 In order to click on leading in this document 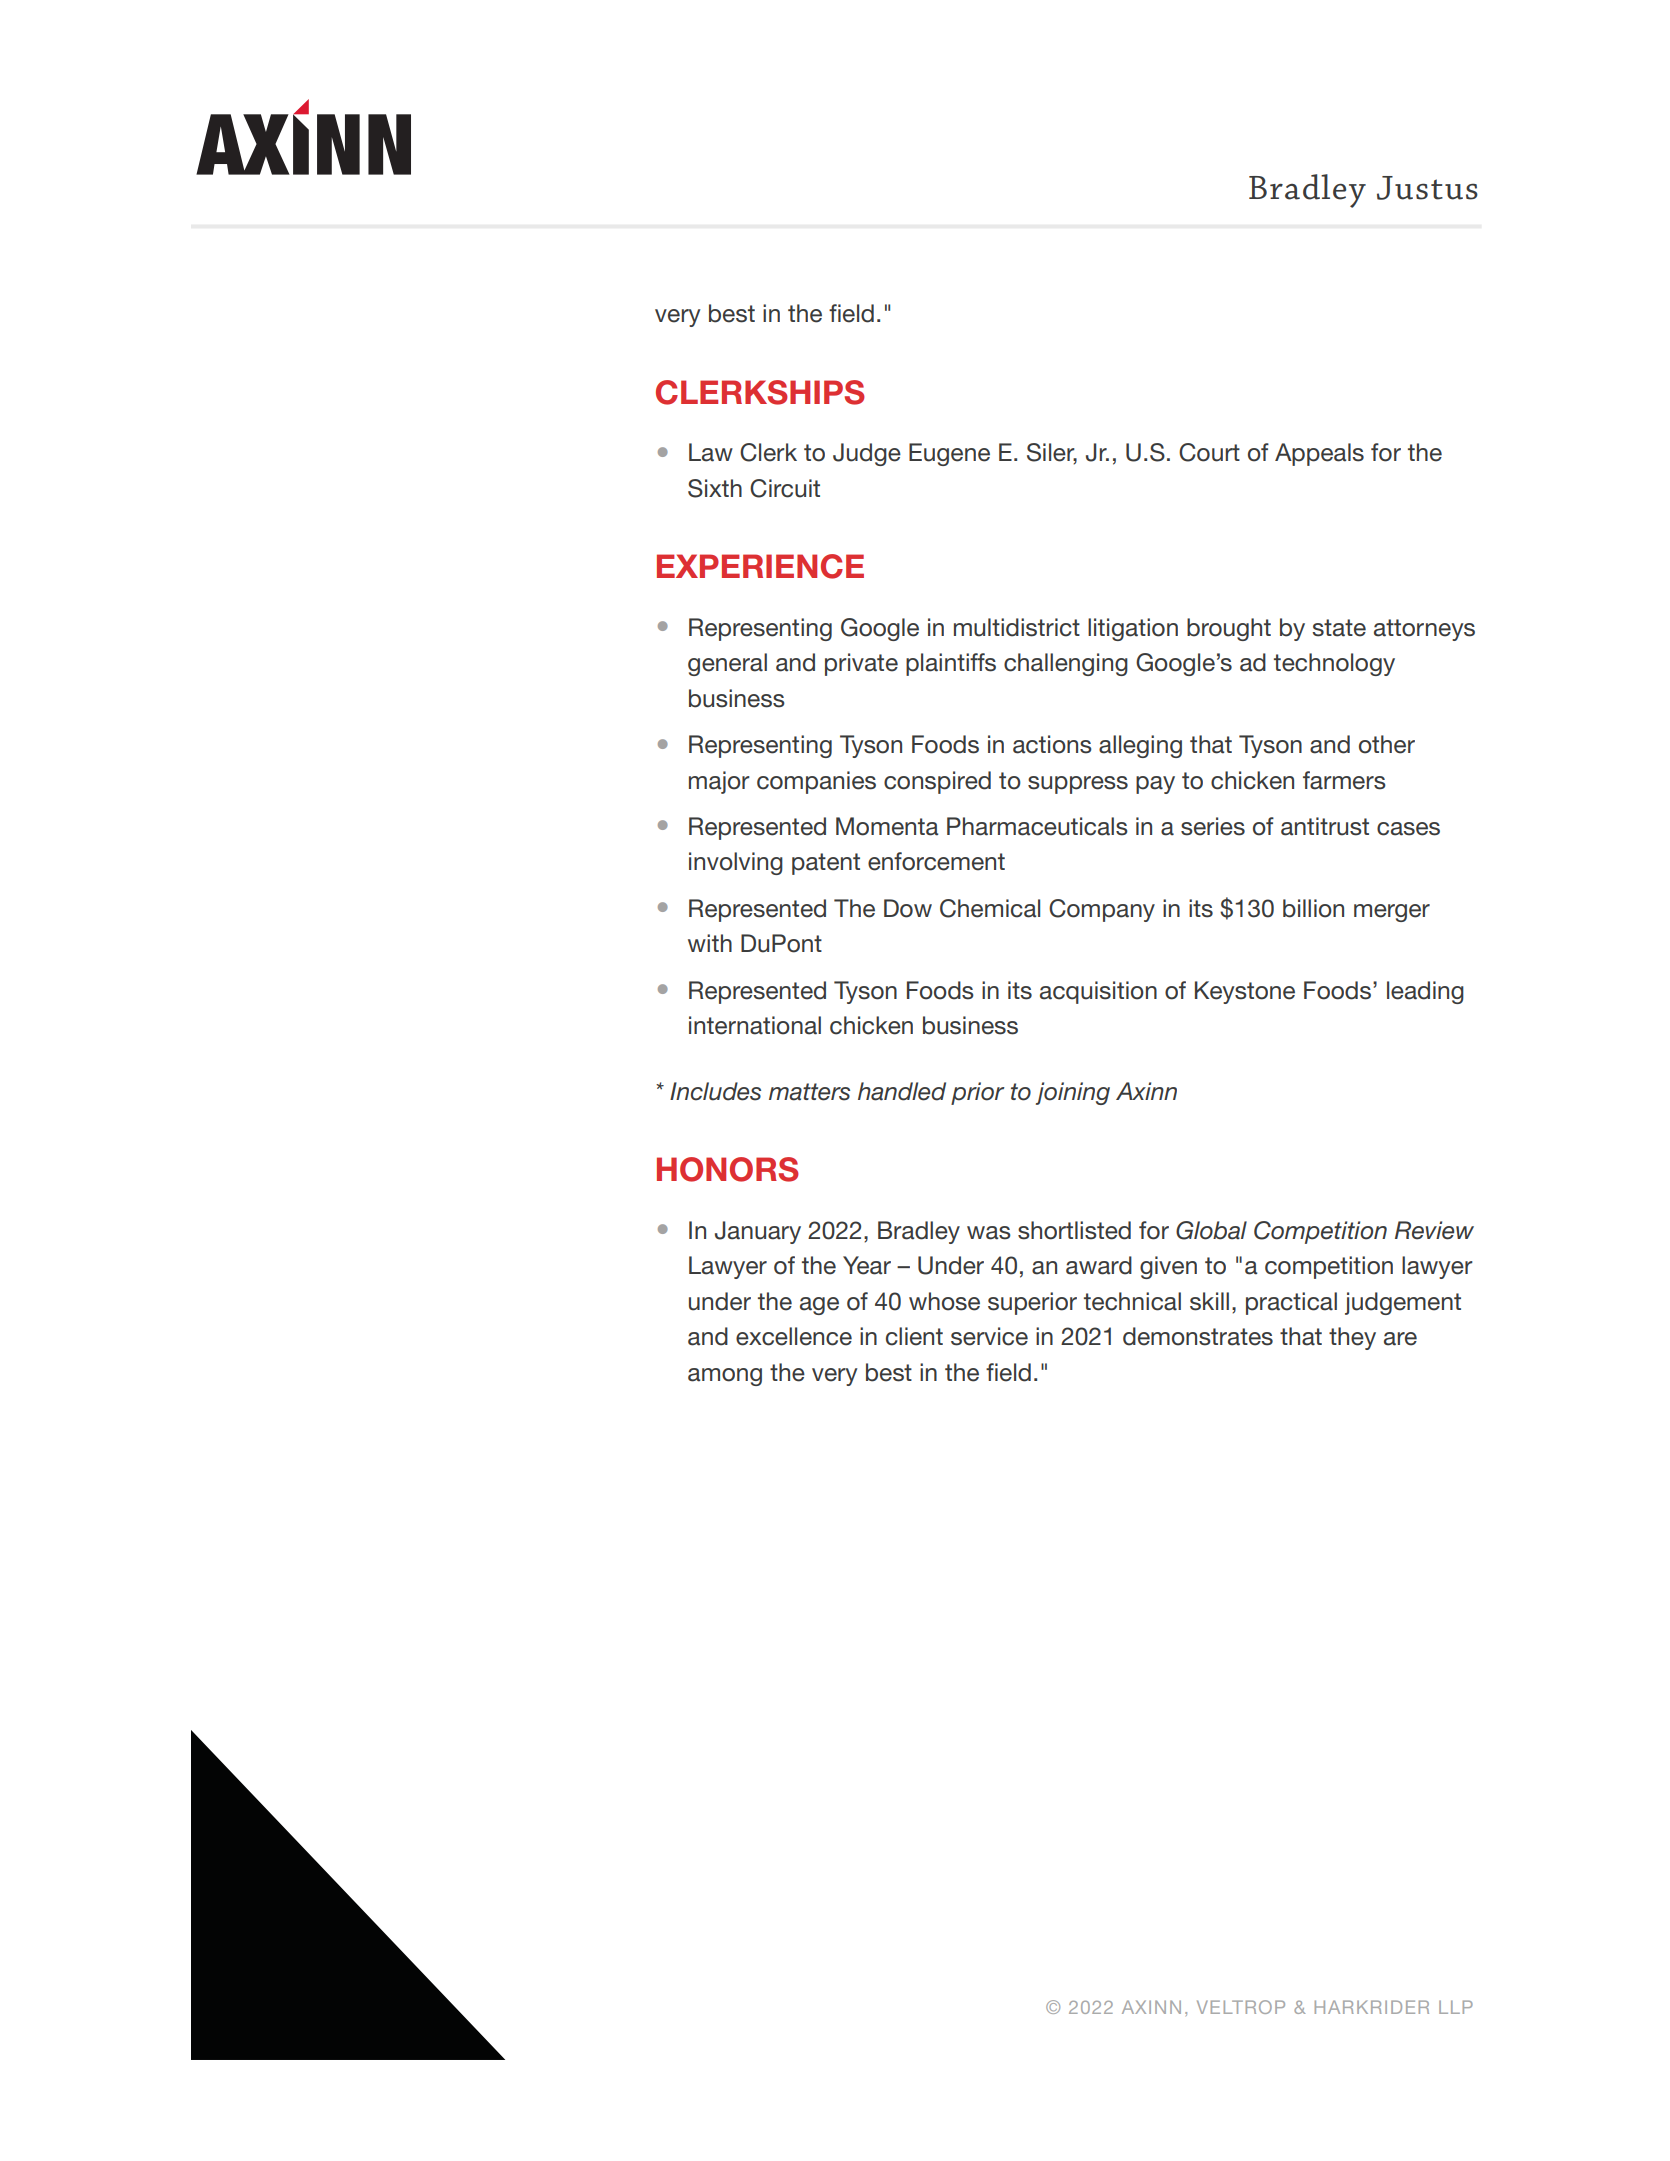, I will do `click(1425, 992)`.
